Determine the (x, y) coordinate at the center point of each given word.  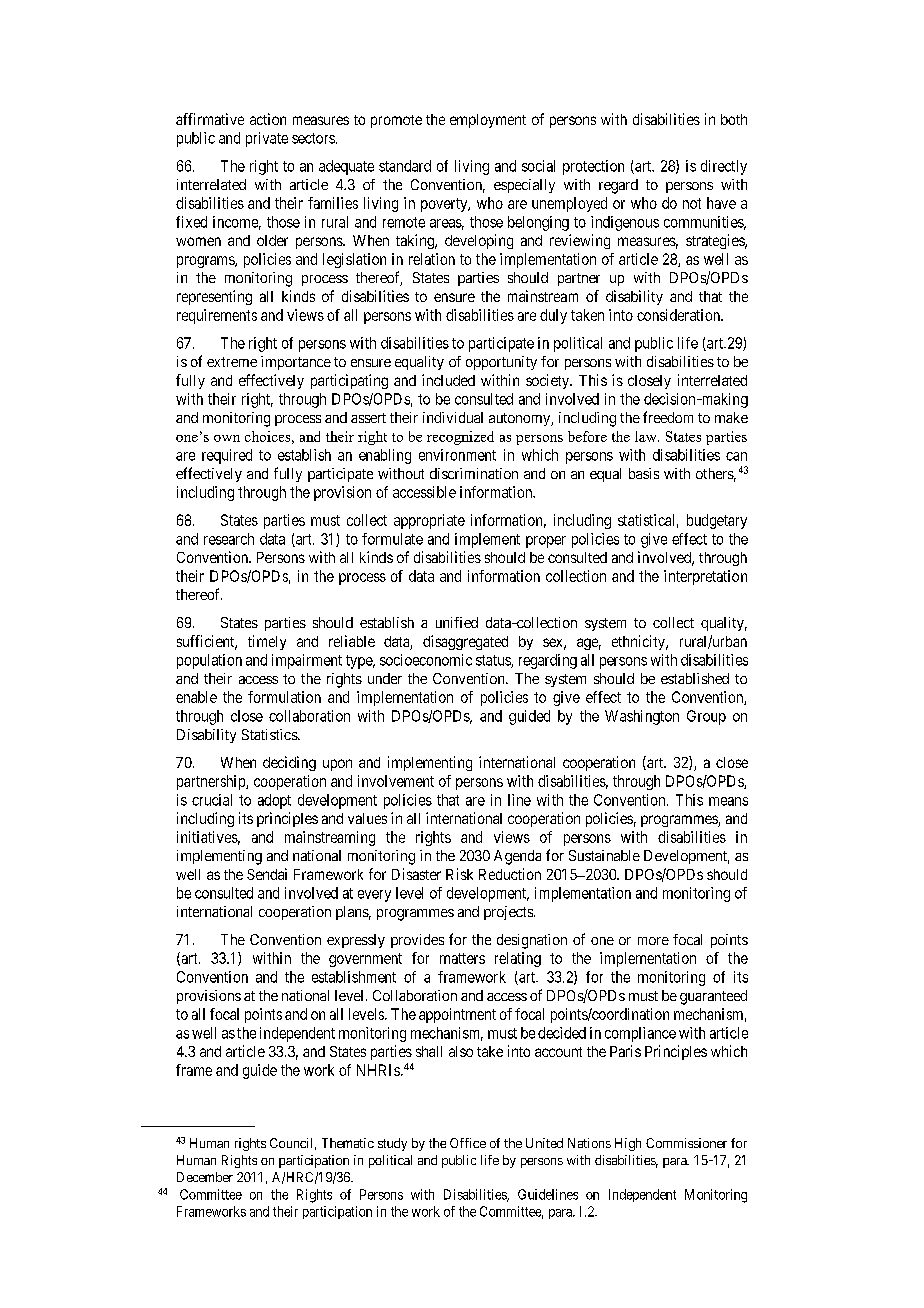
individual (453, 417)
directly (724, 167)
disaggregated (465, 642)
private (267, 139)
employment (488, 121)
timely (267, 642)
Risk (459, 874)
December (205, 1177)
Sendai (267, 874)
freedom (668, 417)
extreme (232, 362)
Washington (642, 717)
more (653, 941)
